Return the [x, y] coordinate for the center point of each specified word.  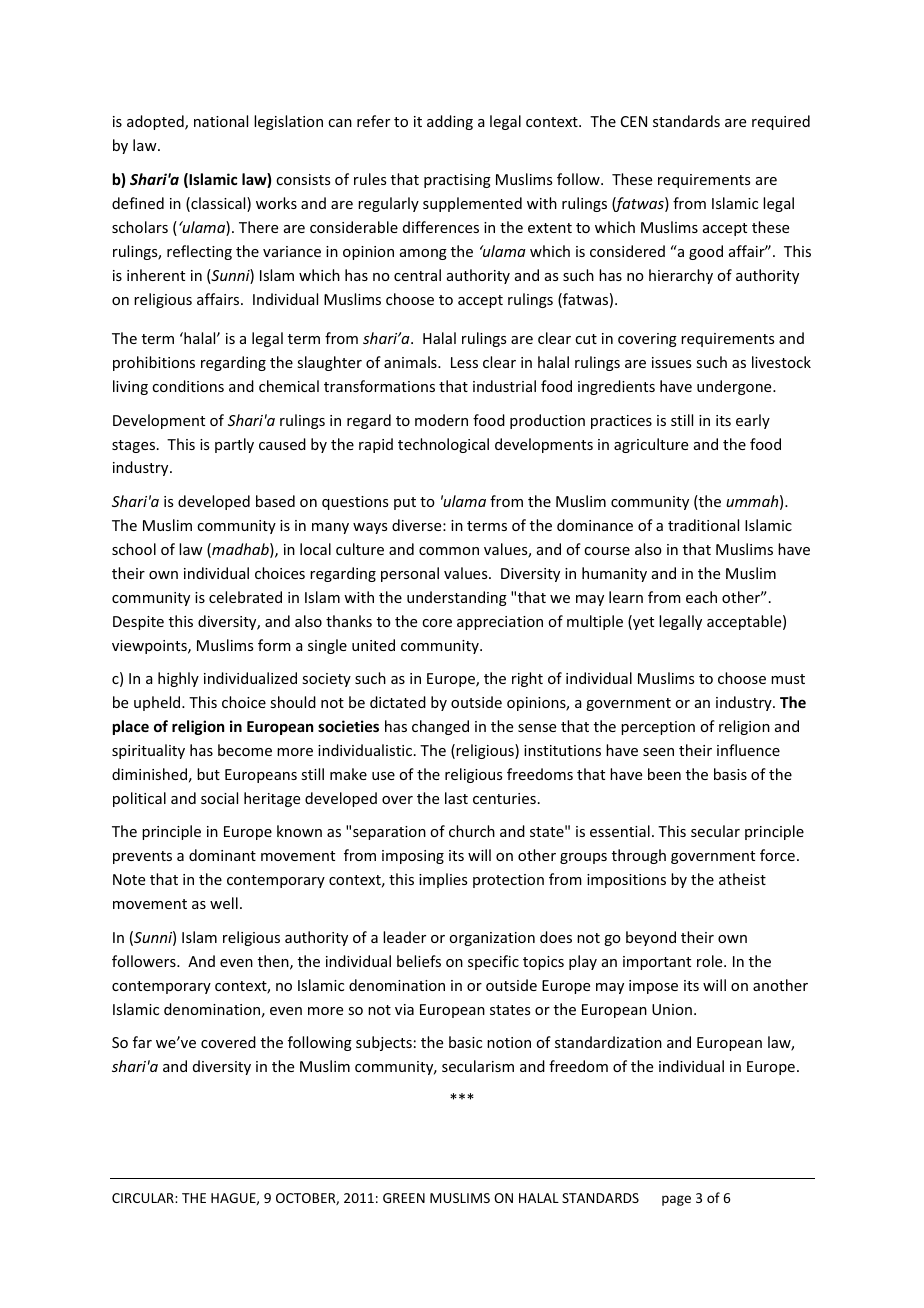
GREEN [404, 1198]
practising [457, 181]
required [781, 122]
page [676, 1200]
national [221, 121]
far [142, 1042]
